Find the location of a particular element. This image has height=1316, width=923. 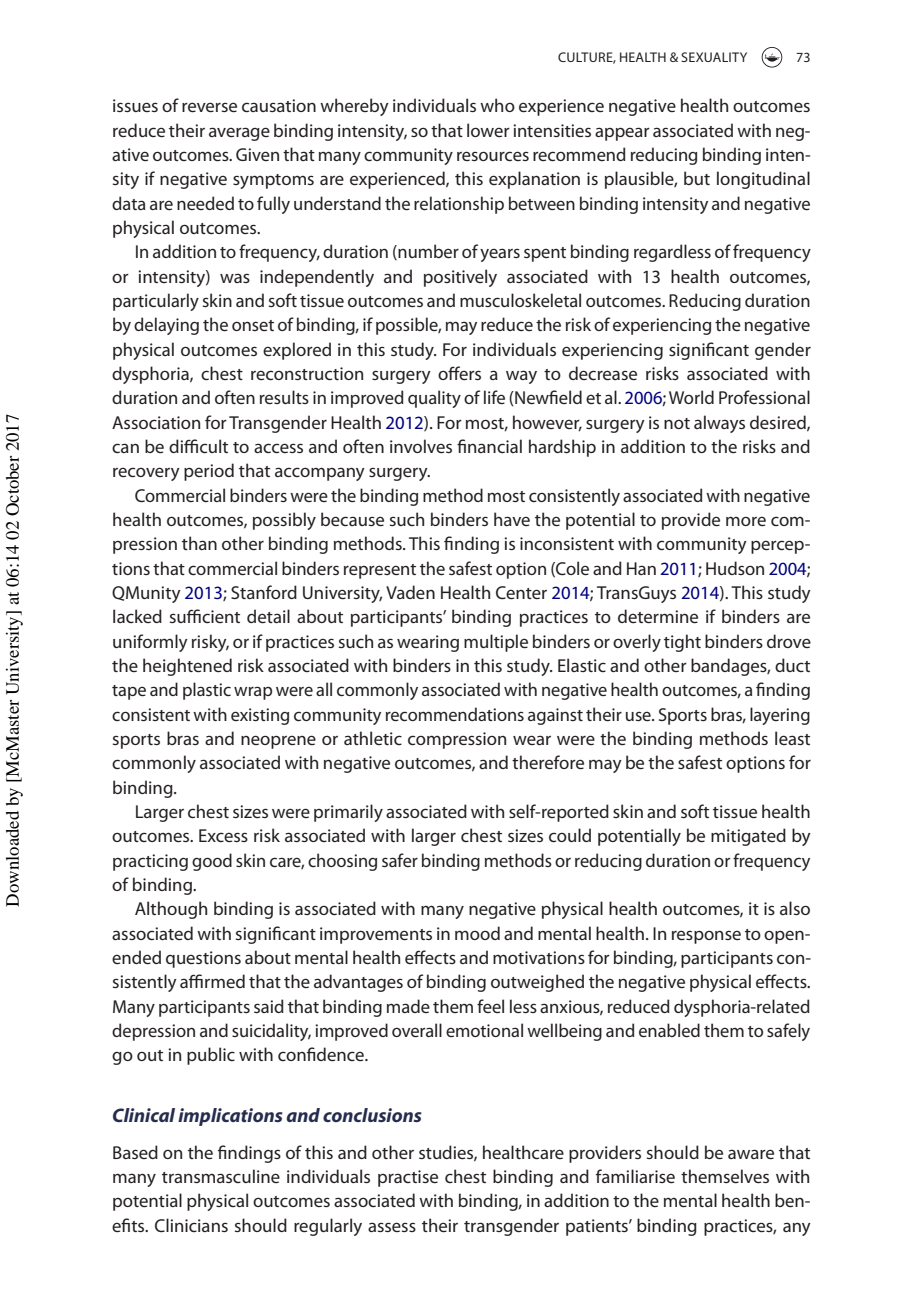

who is located at coordinates (497, 105).
